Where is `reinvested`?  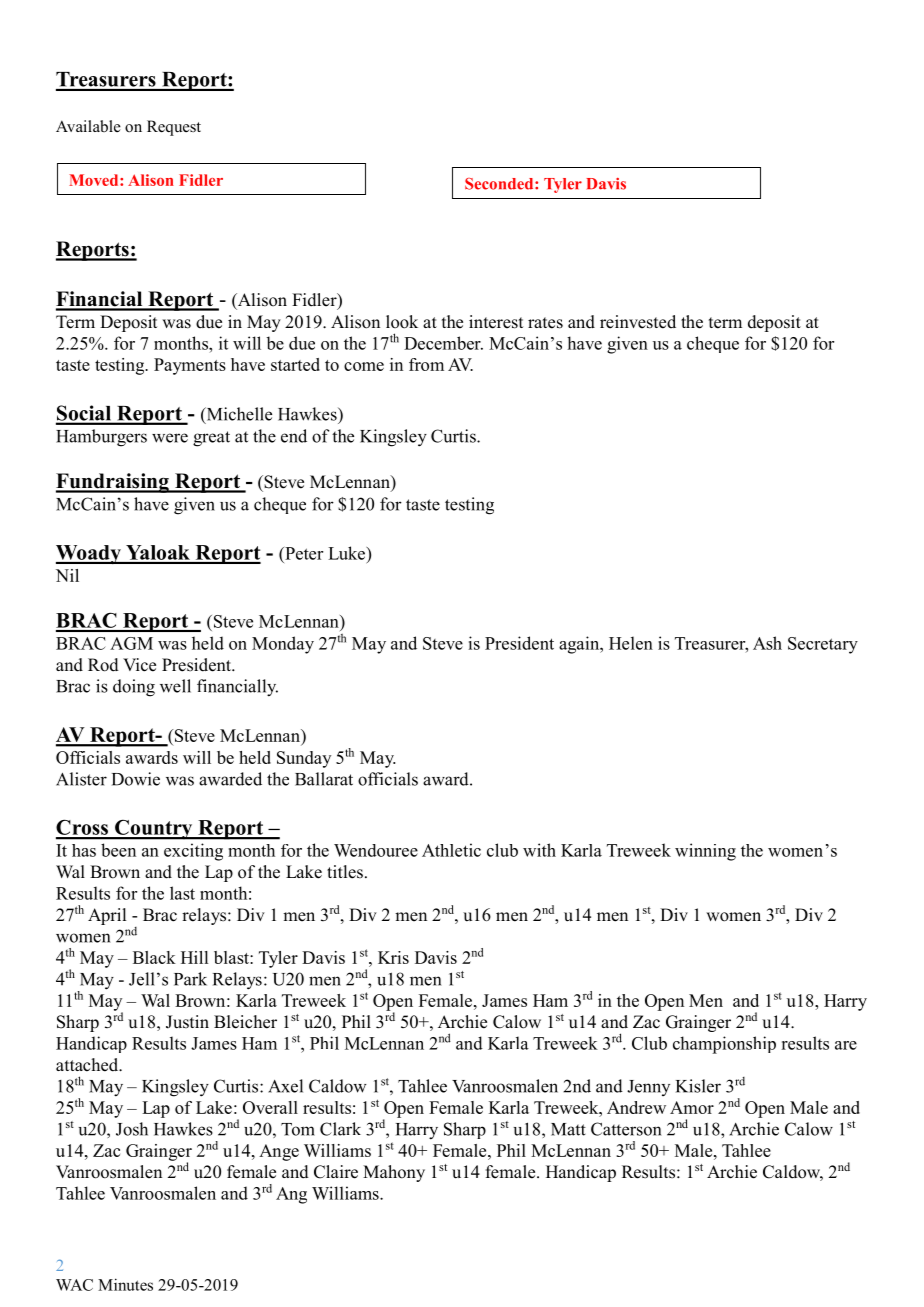 reinvested is located at coordinates (638, 322).
